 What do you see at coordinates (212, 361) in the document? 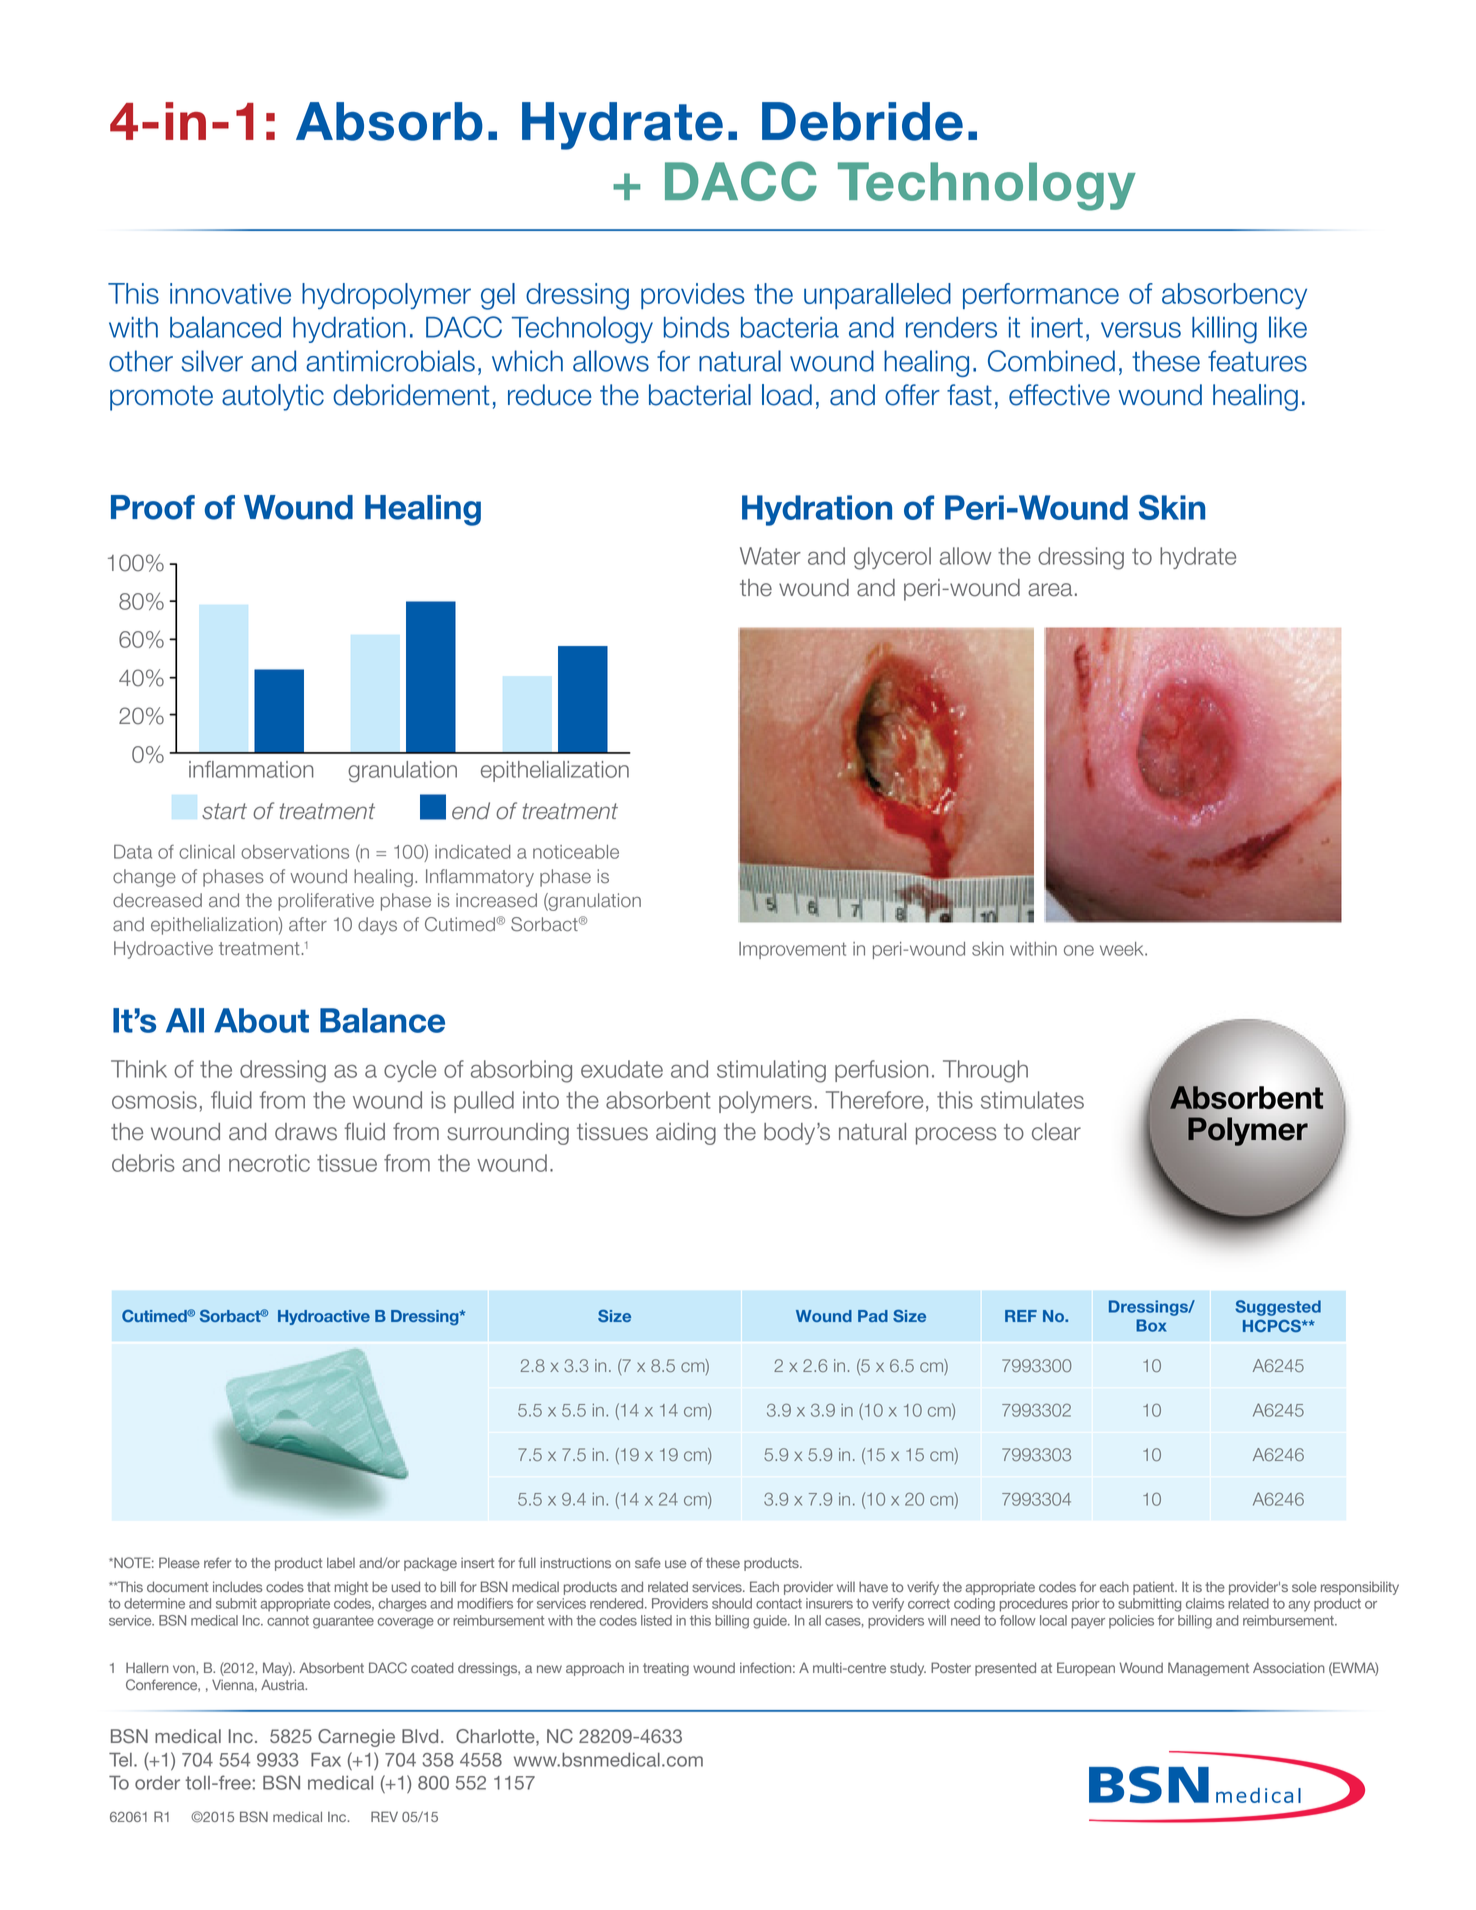
I see `silver` at bounding box center [212, 361].
